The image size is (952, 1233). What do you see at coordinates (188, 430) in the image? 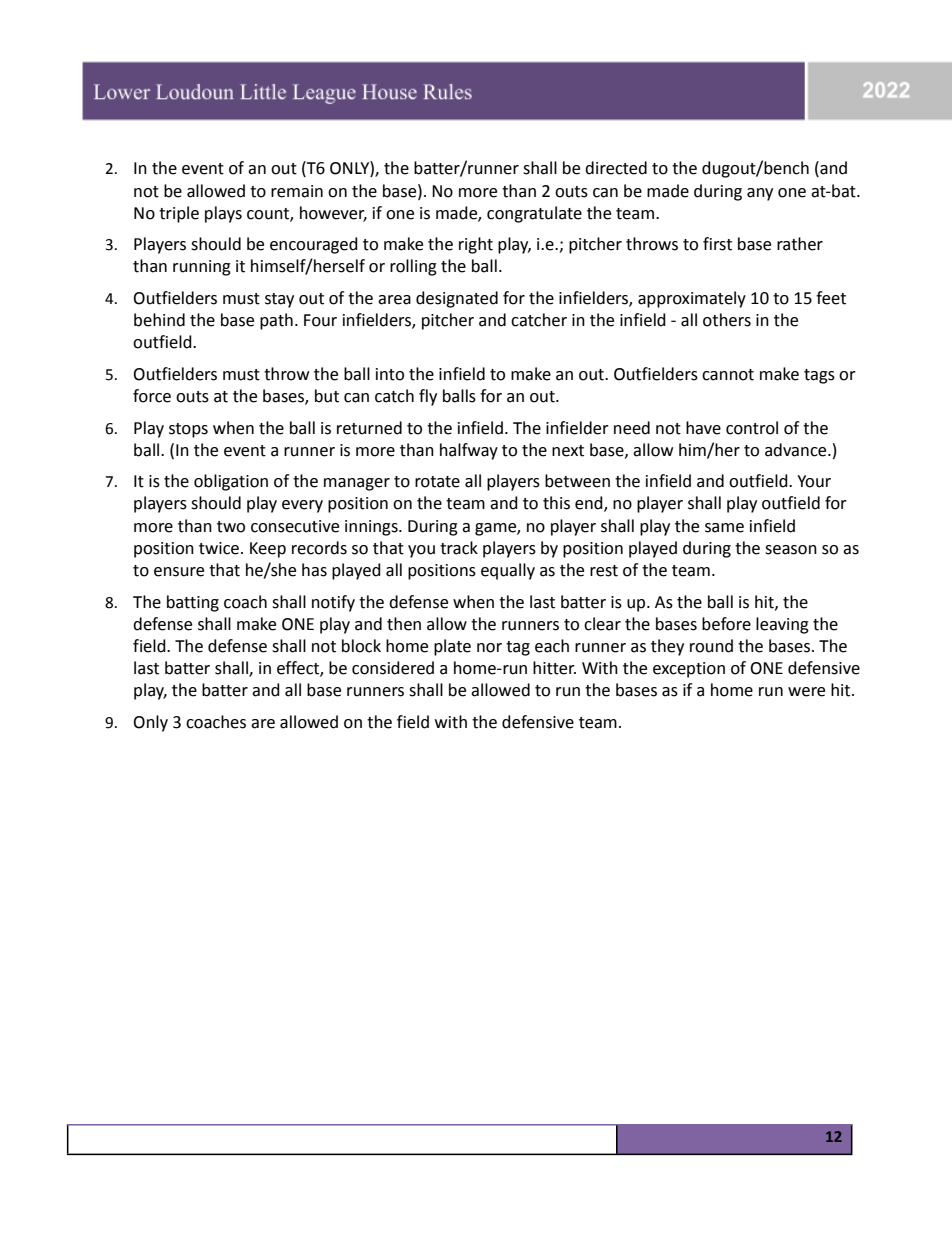
I see `stops` at bounding box center [188, 430].
